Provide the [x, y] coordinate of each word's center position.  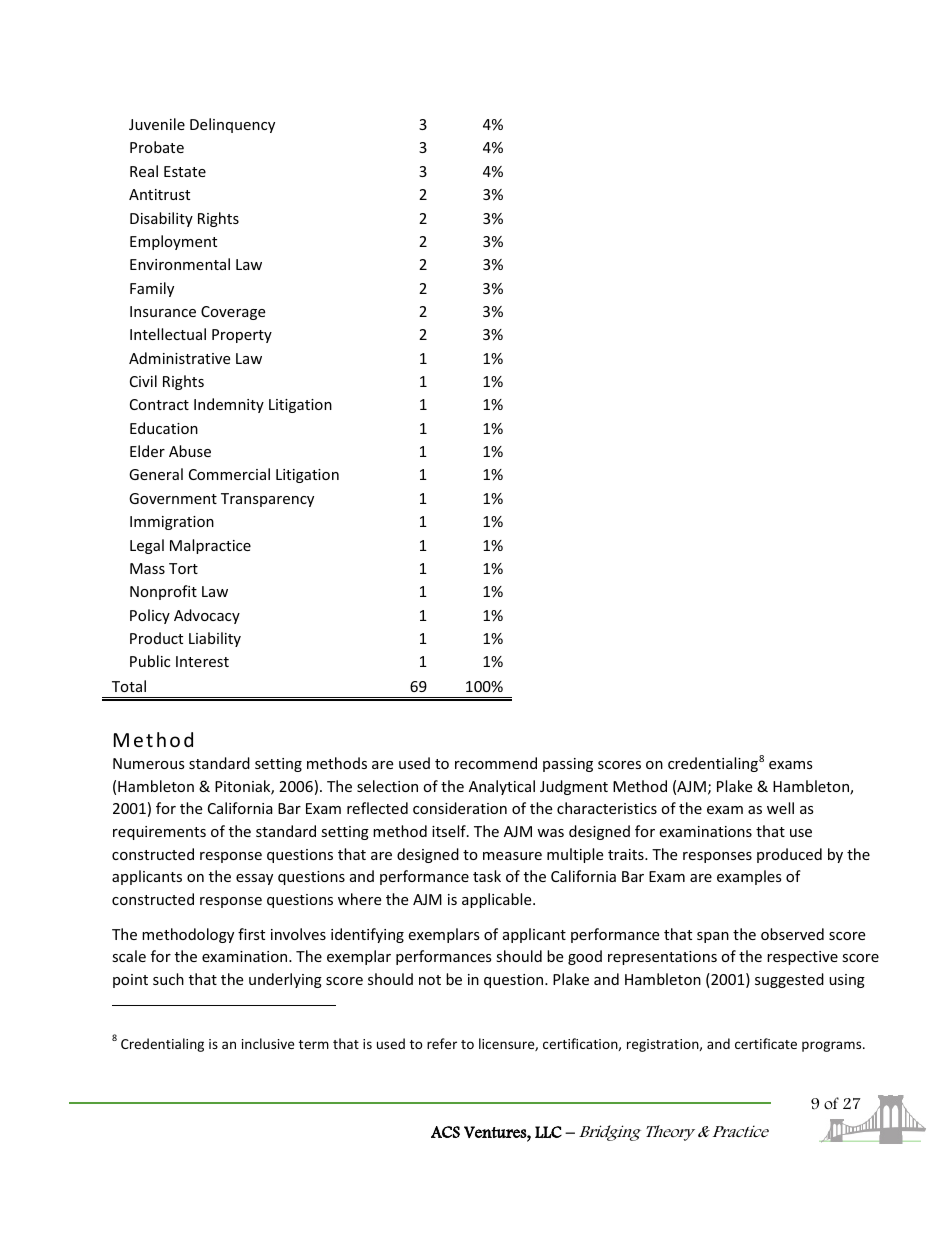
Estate [185, 171]
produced [789, 855]
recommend [496, 763]
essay [254, 879]
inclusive [268, 1043]
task [487, 876]
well [780, 808]
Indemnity [229, 405]
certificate [766, 1043]
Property [242, 336]
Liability [215, 639]
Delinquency [232, 125]
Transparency [267, 500]
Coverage [233, 313]
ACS [445, 1132]
